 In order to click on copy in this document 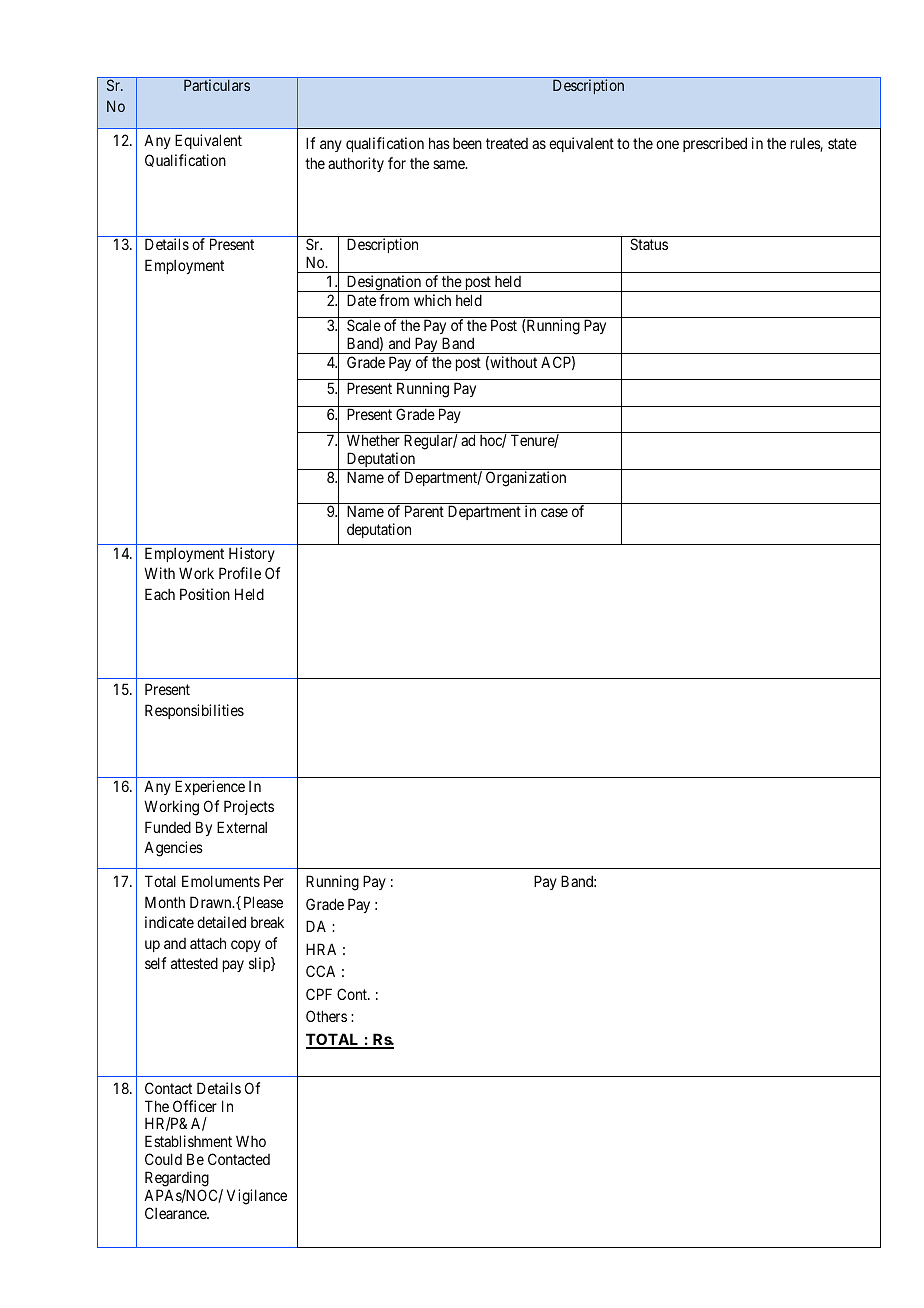, I will do `click(246, 946)`.
